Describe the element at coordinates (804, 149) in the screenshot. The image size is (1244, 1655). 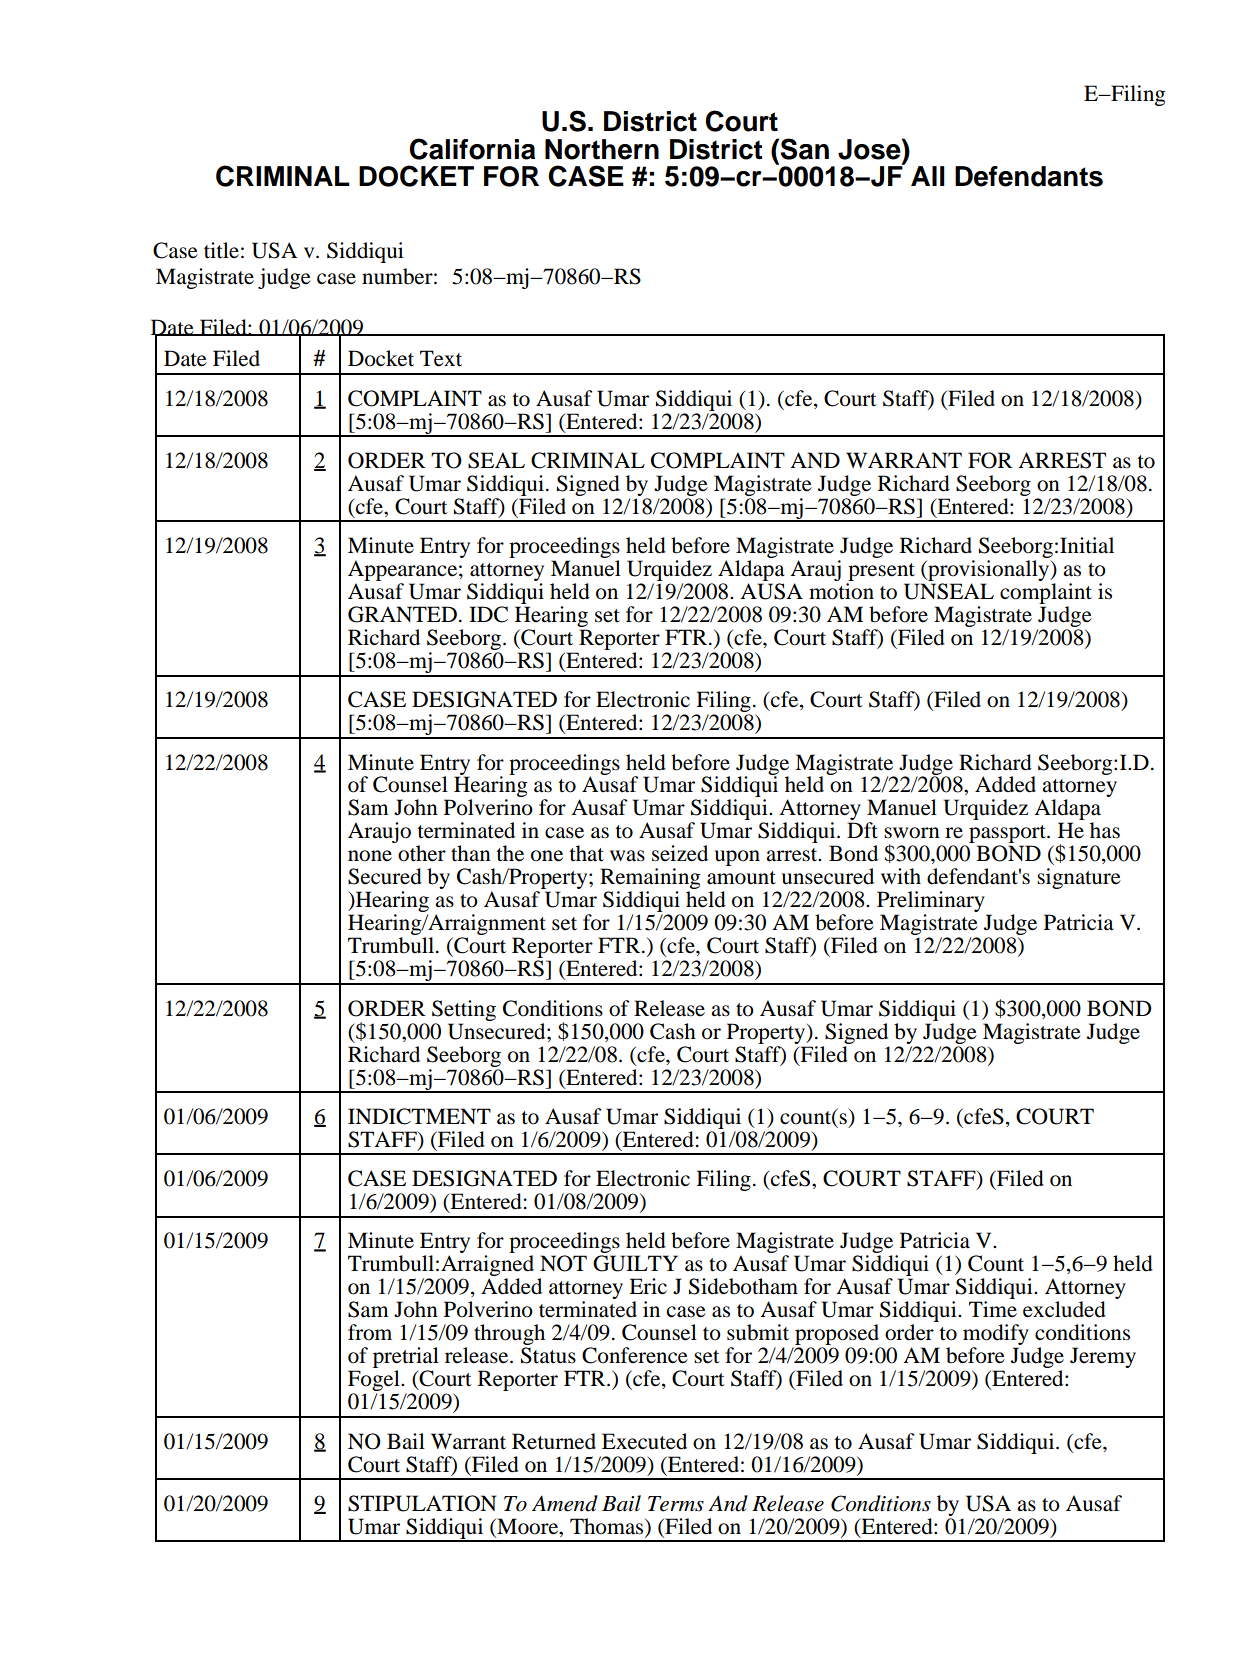
I see `San` at that location.
